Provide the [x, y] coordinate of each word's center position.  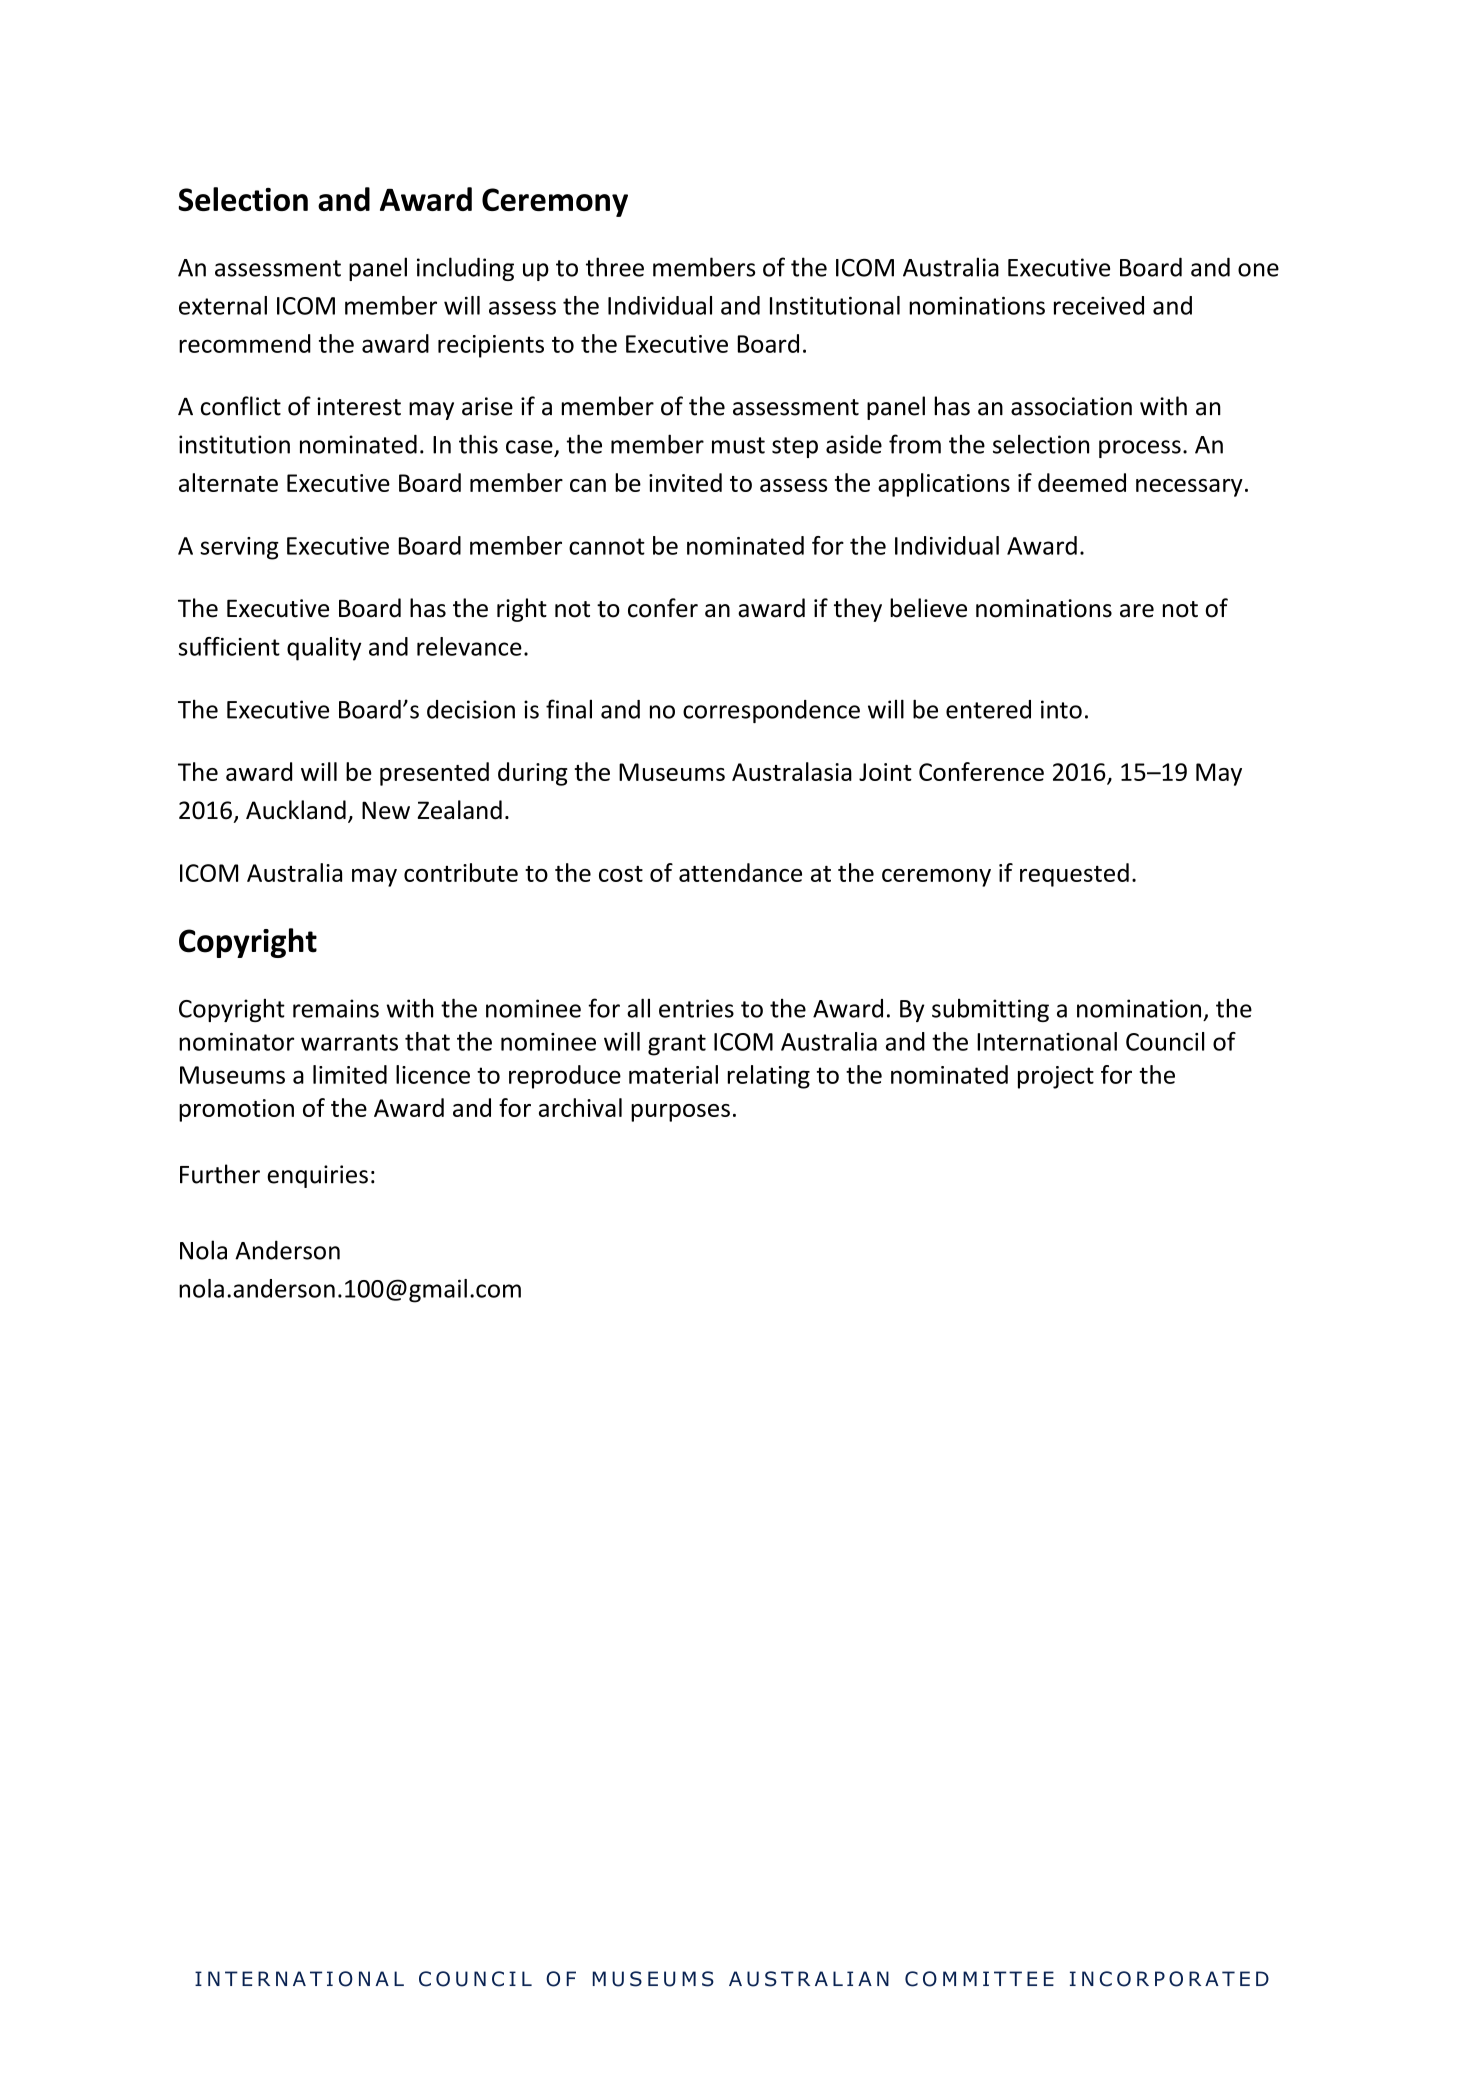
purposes [680, 1113]
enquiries [317, 1176]
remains [336, 1008]
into [1061, 709]
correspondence [771, 711]
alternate [228, 482]
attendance [740, 872]
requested [1074, 875]
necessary [1189, 488]
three [615, 267]
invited [685, 482]
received [1099, 305]
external [223, 305]
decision [471, 709]
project [1056, 1077]
